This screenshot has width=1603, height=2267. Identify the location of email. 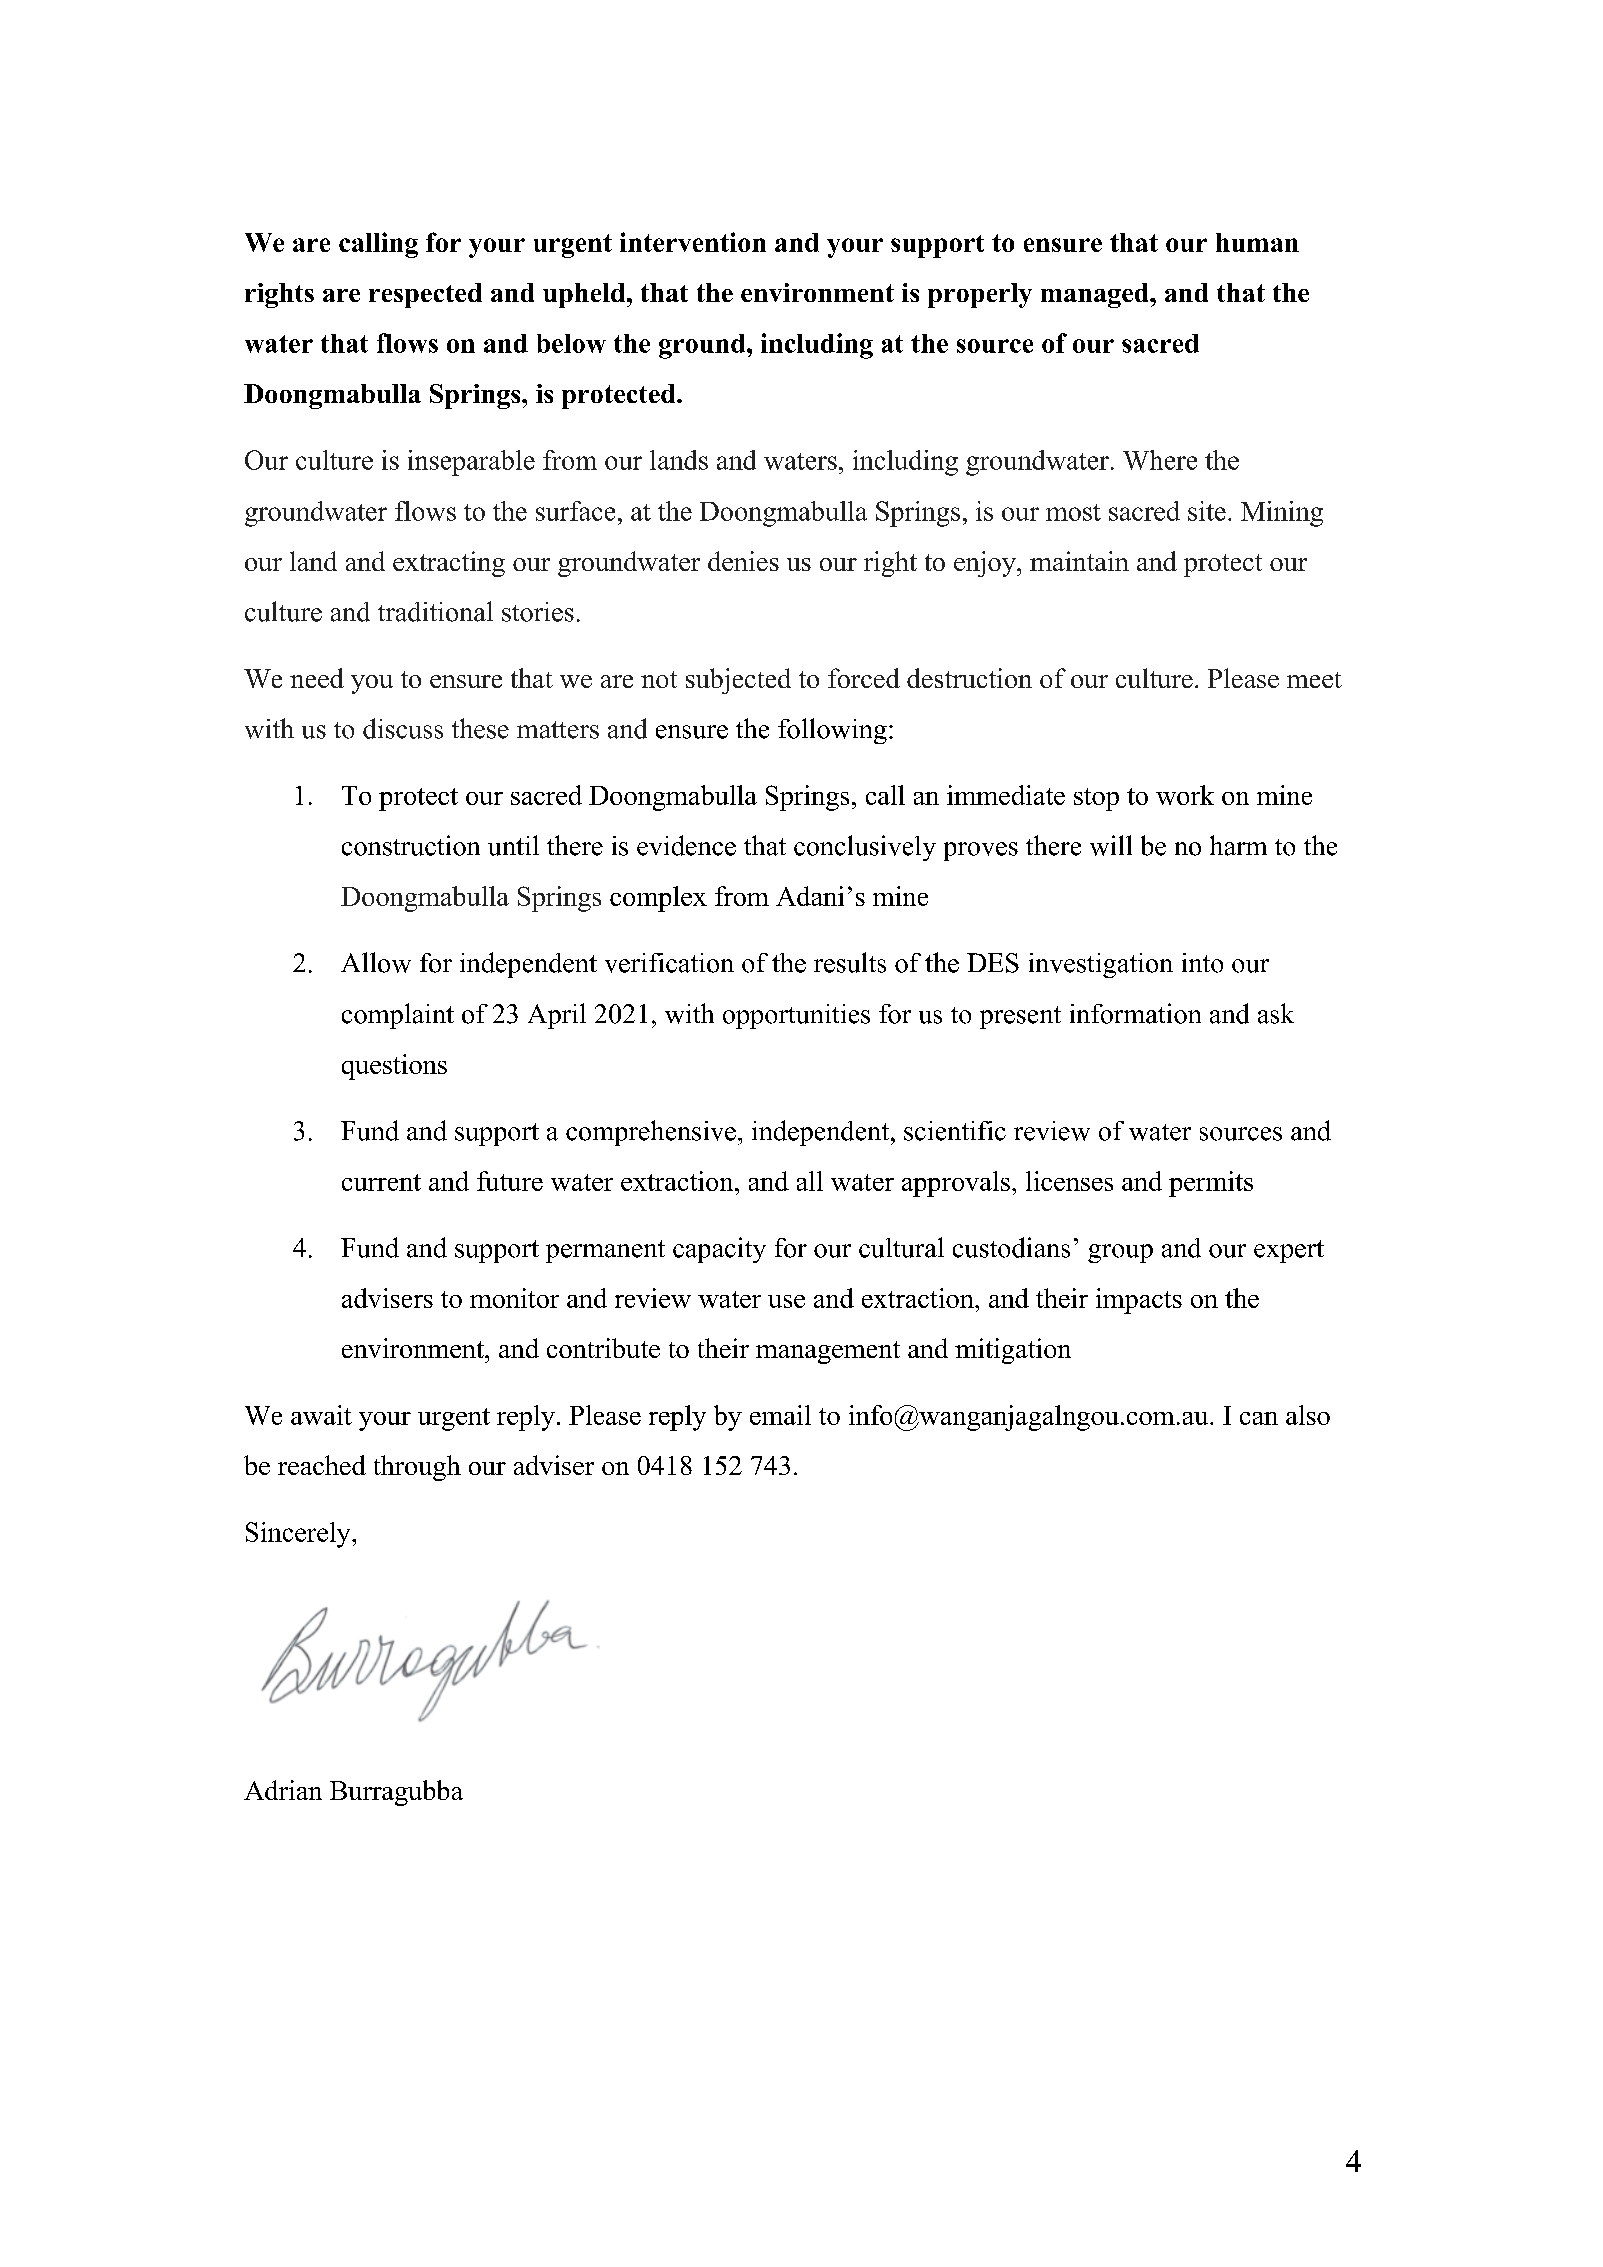
(780, 1415).
